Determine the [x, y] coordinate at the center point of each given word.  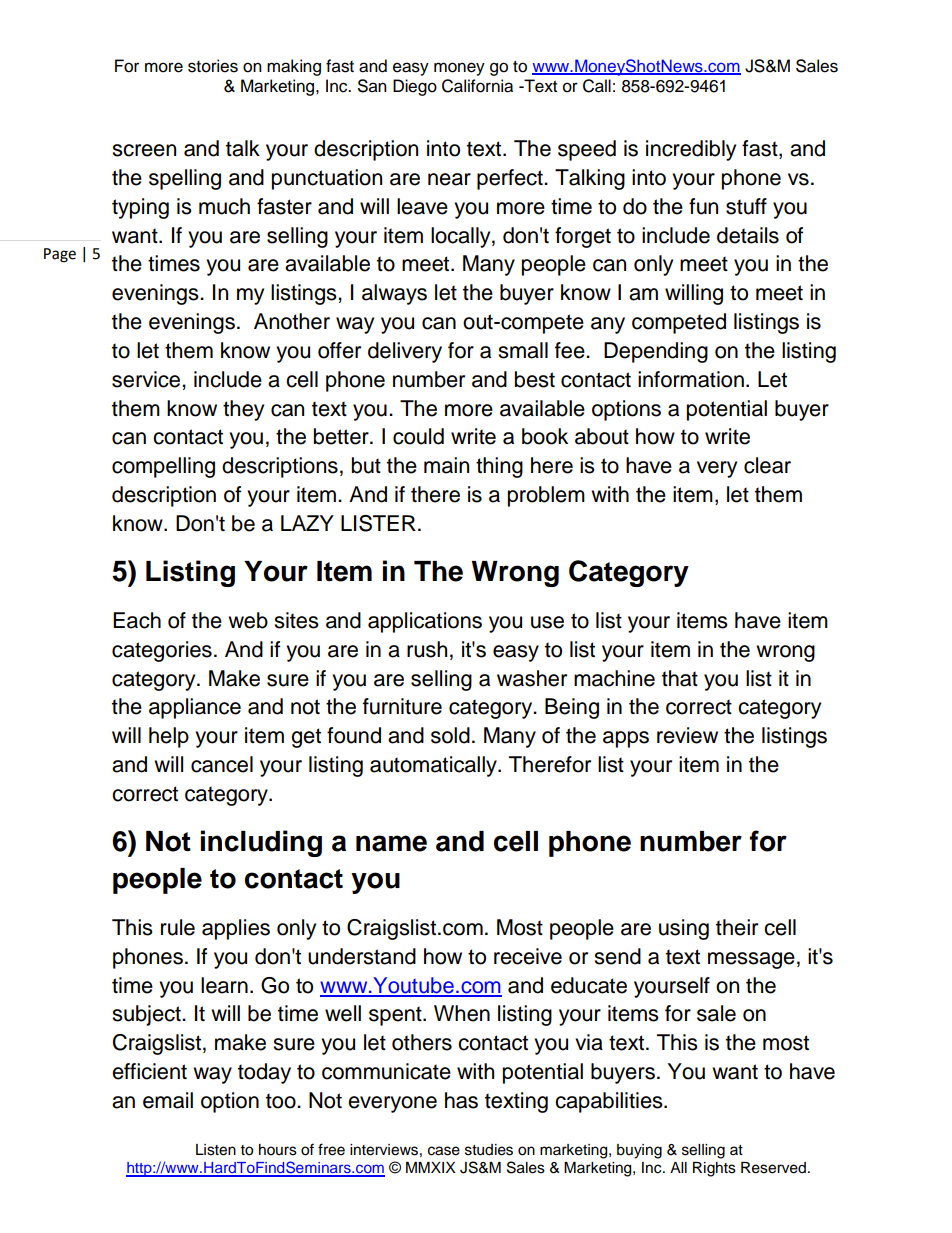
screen [144, 150]
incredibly [691, 150]
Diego [415, 87]
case [444, 1151]
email [168, 1100]
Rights [714, 1169]
